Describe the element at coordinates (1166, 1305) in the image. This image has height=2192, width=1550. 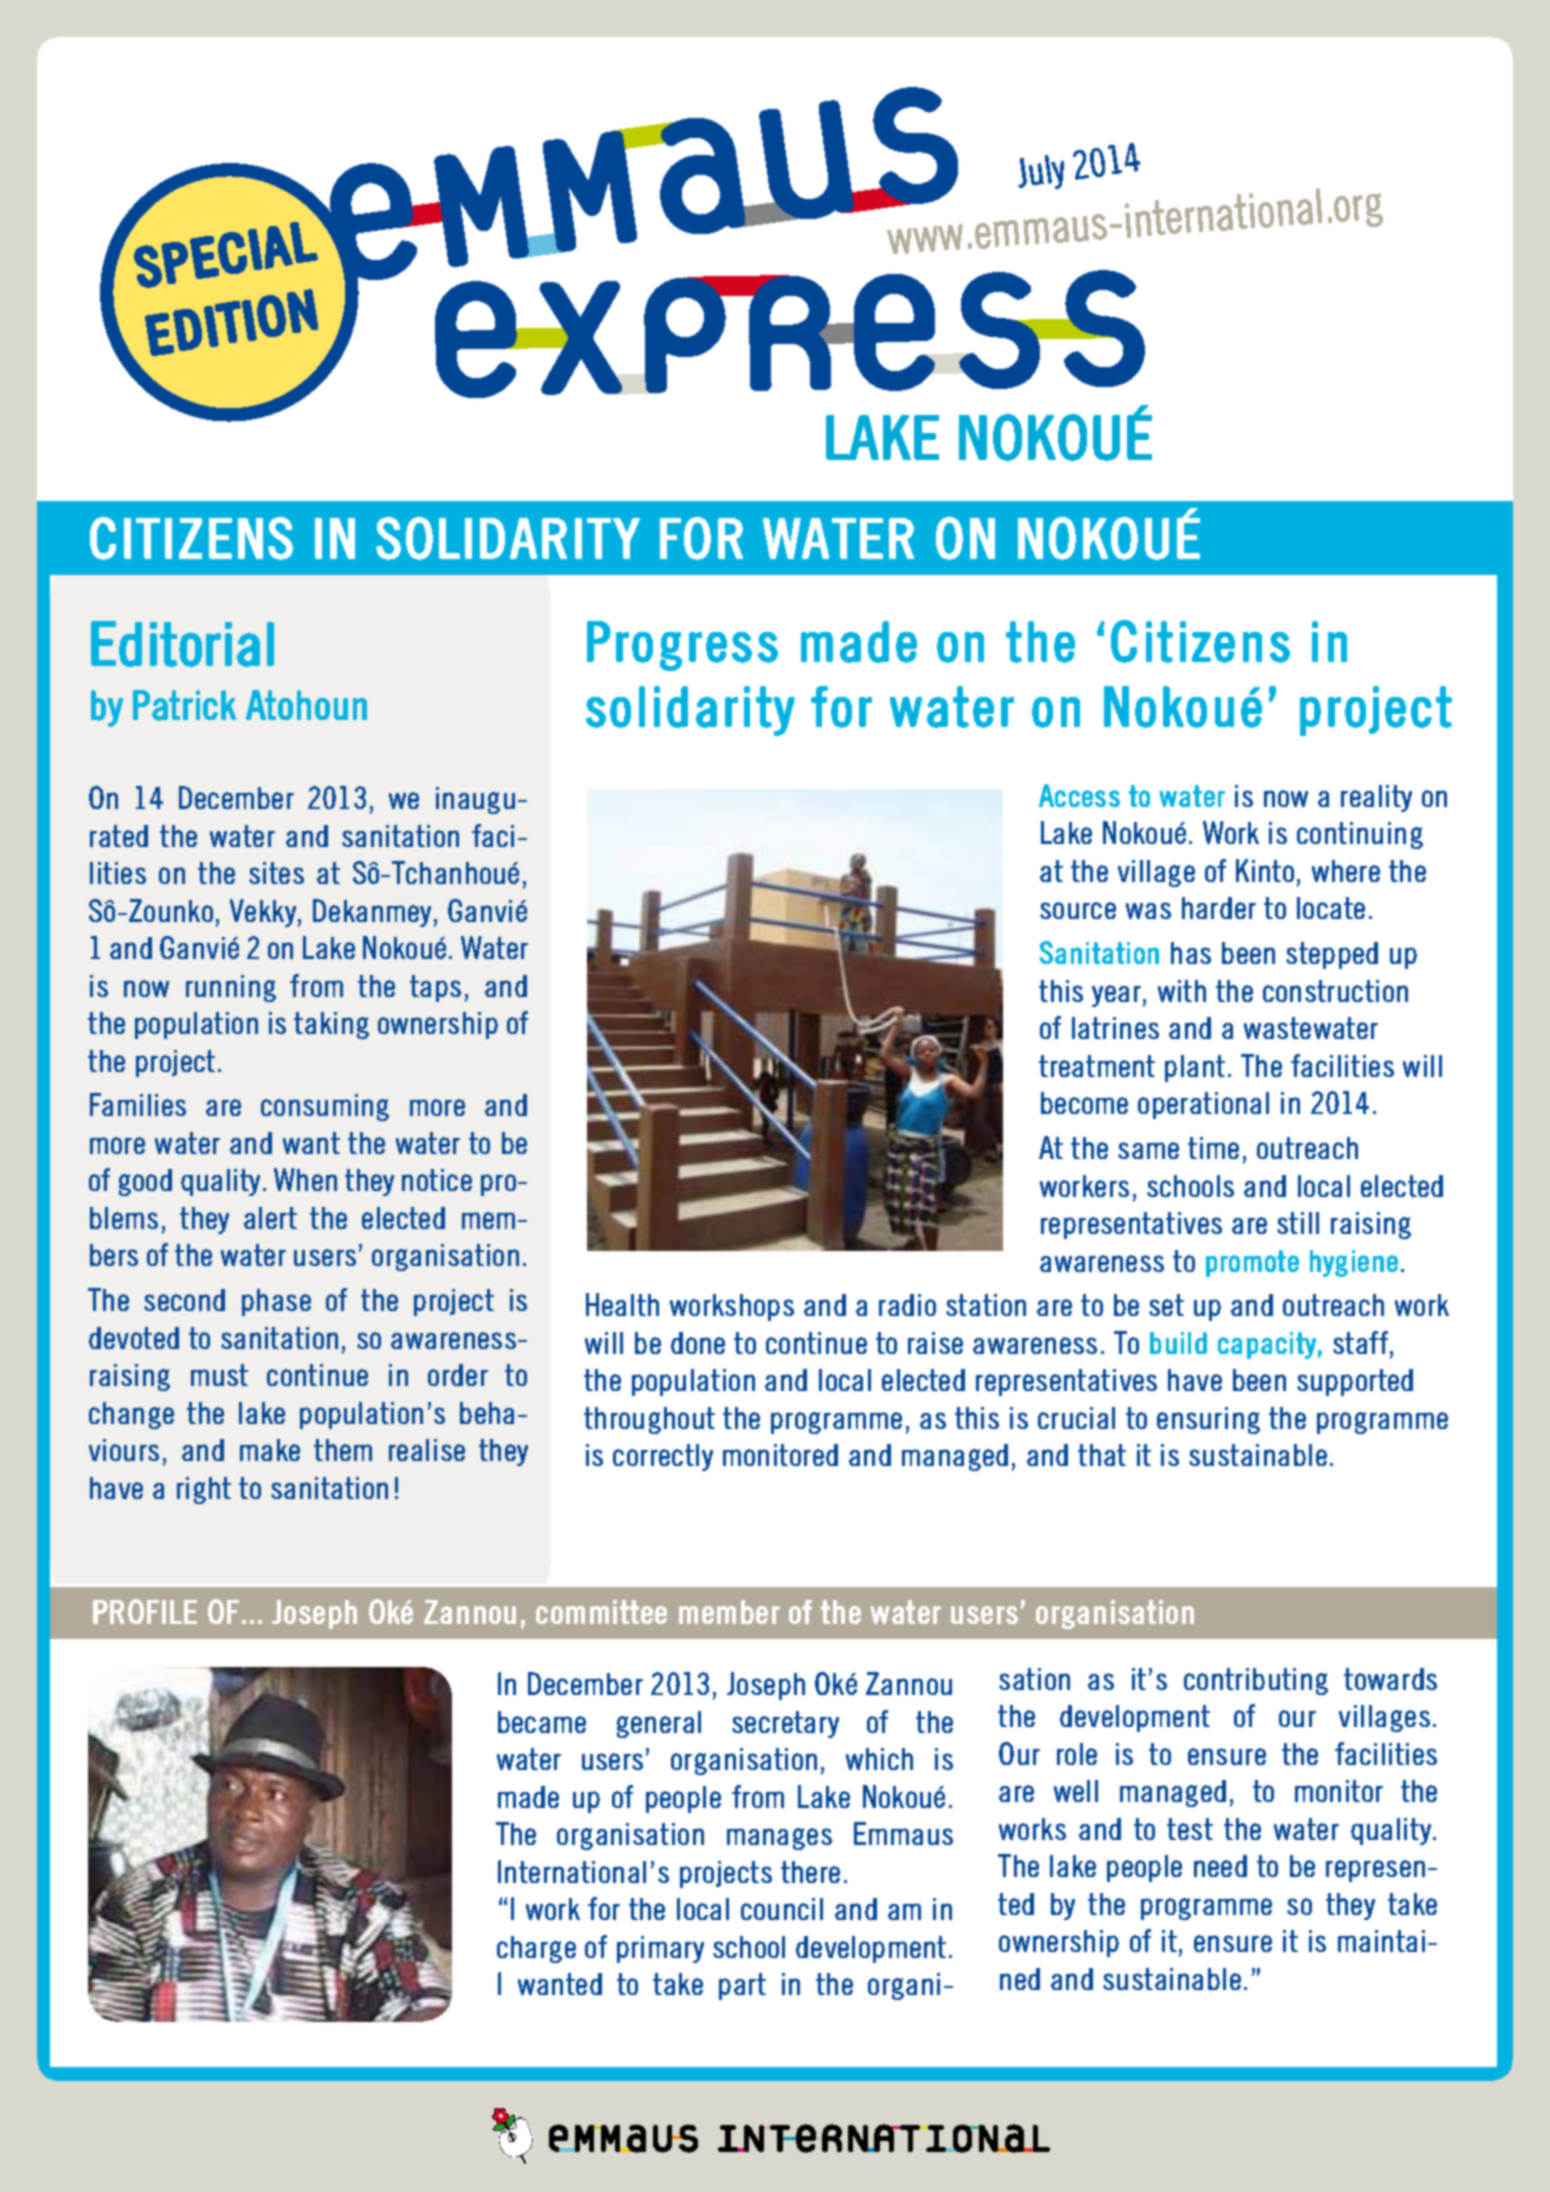
I see `set` at that location.
